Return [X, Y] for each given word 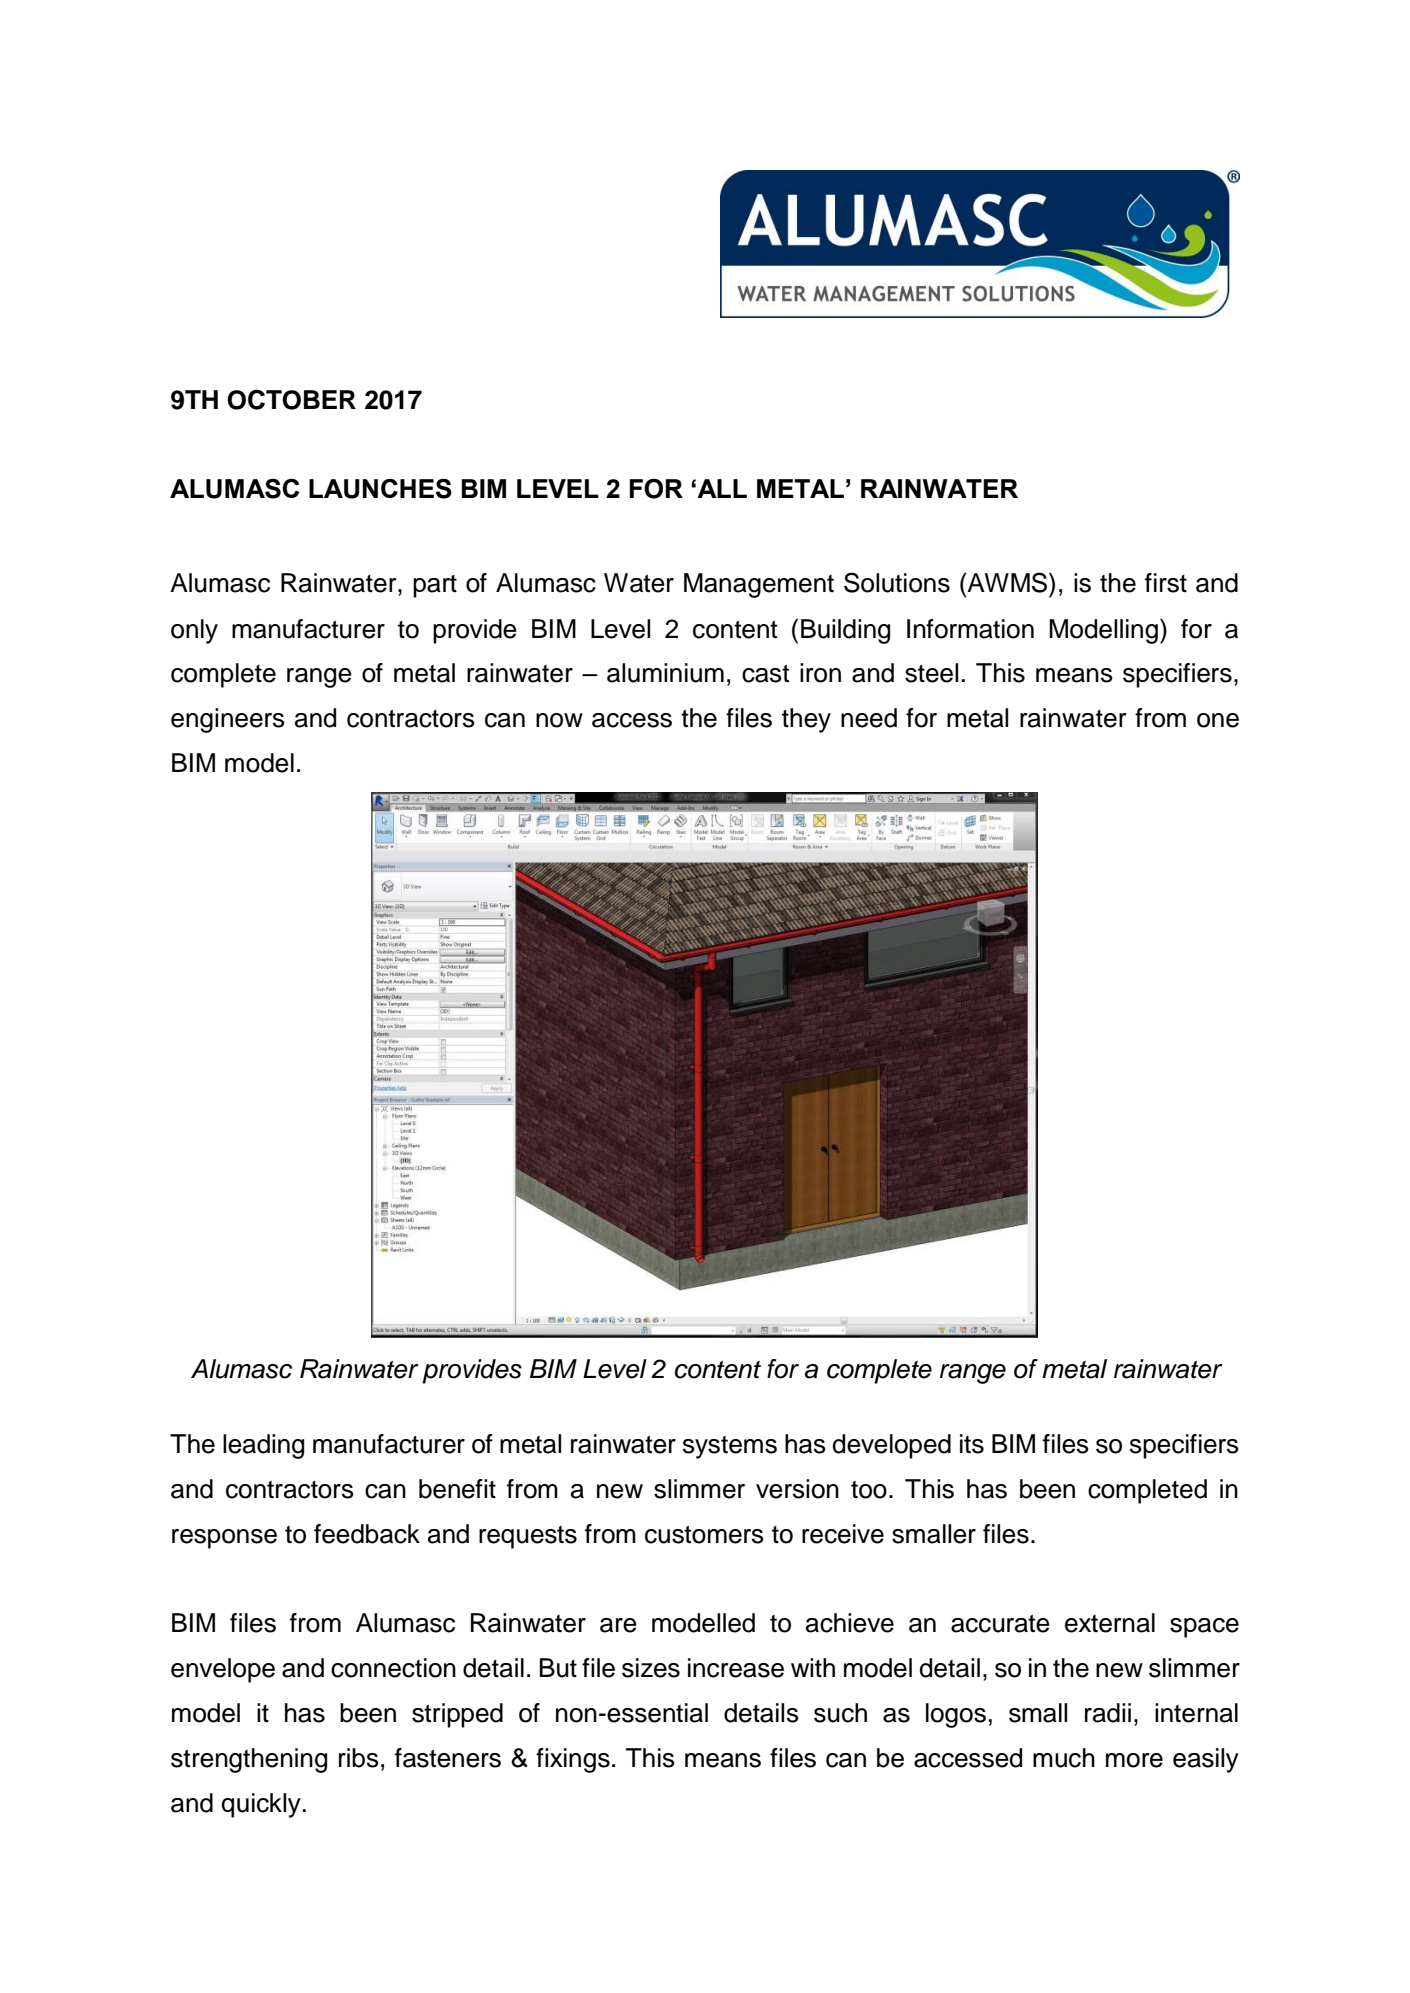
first [1166, 583]
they [806, 720]
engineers [228, 720]
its [972, 1444]
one [1218, 720]
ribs [359, 1758]
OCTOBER [291, 399]
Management [759, 585]
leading [263, 1446]
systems [730, 1447]
